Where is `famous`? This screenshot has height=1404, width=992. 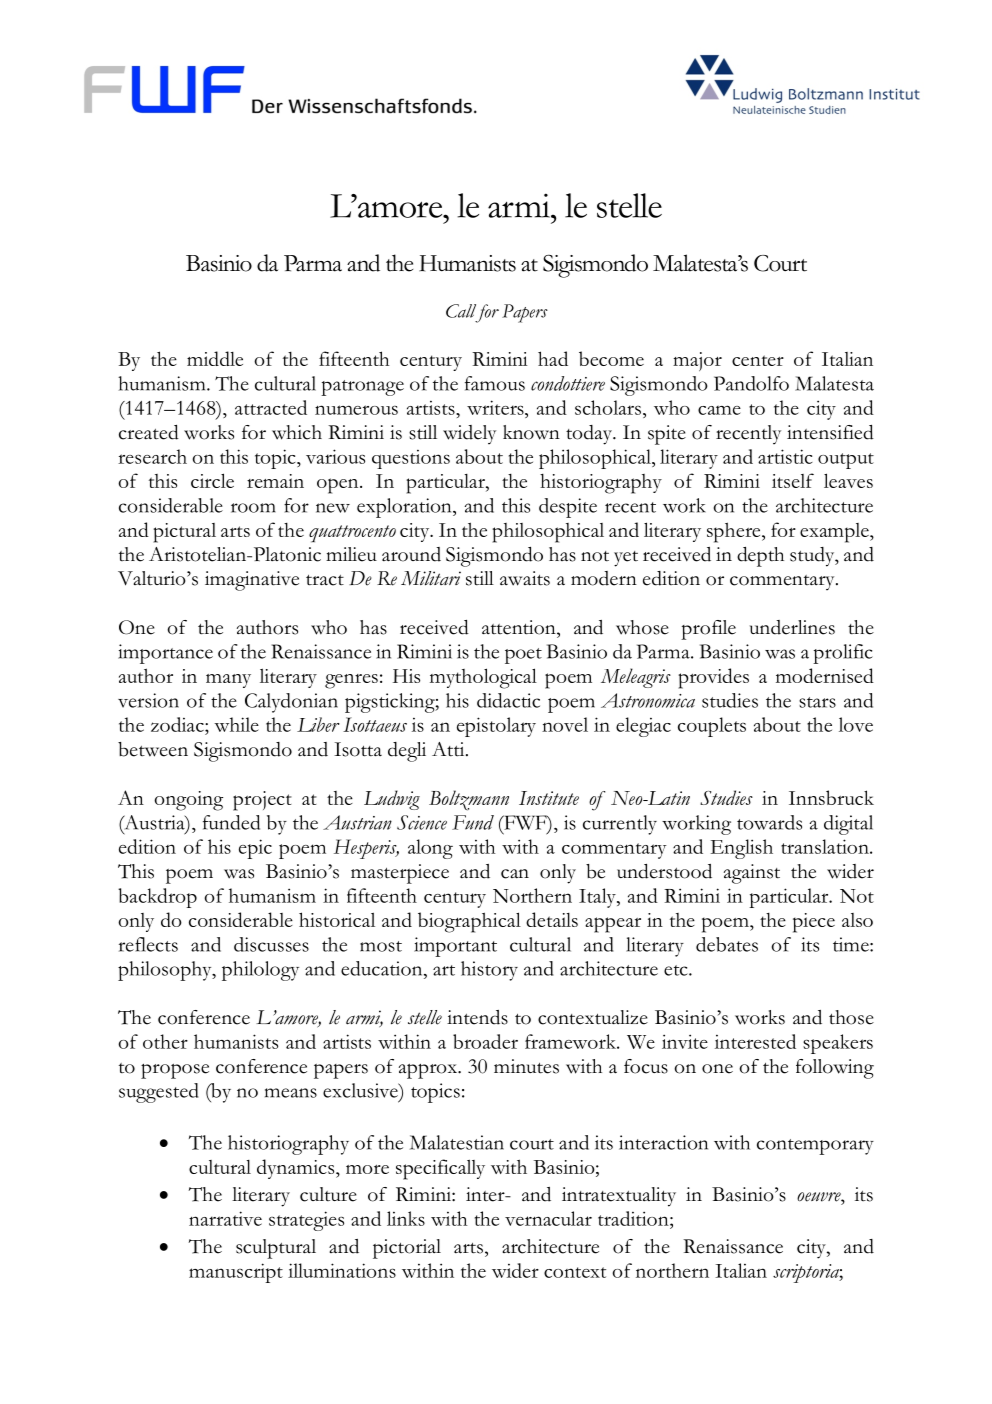
famous is located at coordinates (495, 383).
